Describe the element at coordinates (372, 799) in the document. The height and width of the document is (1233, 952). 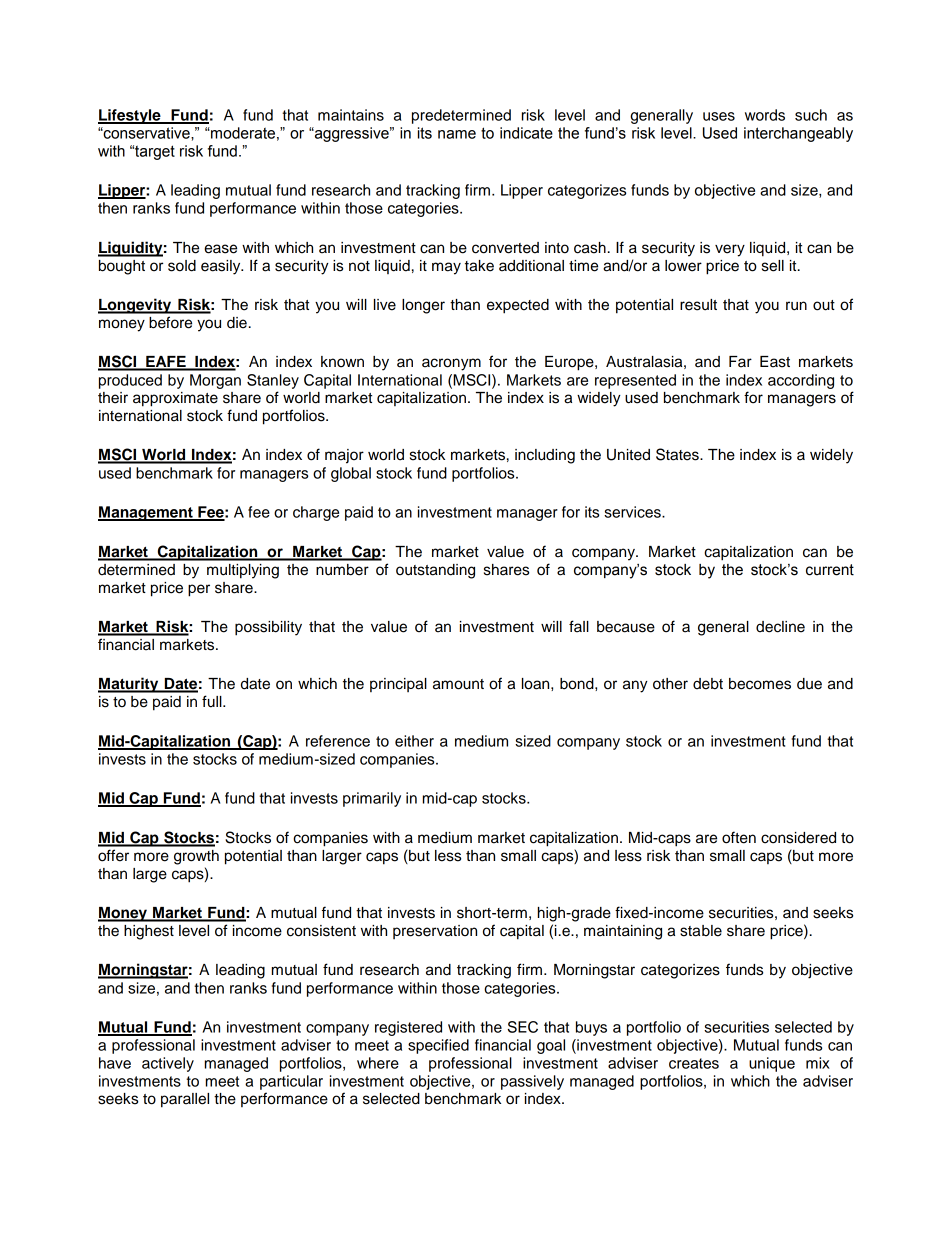
I see `primarily` at that location.
